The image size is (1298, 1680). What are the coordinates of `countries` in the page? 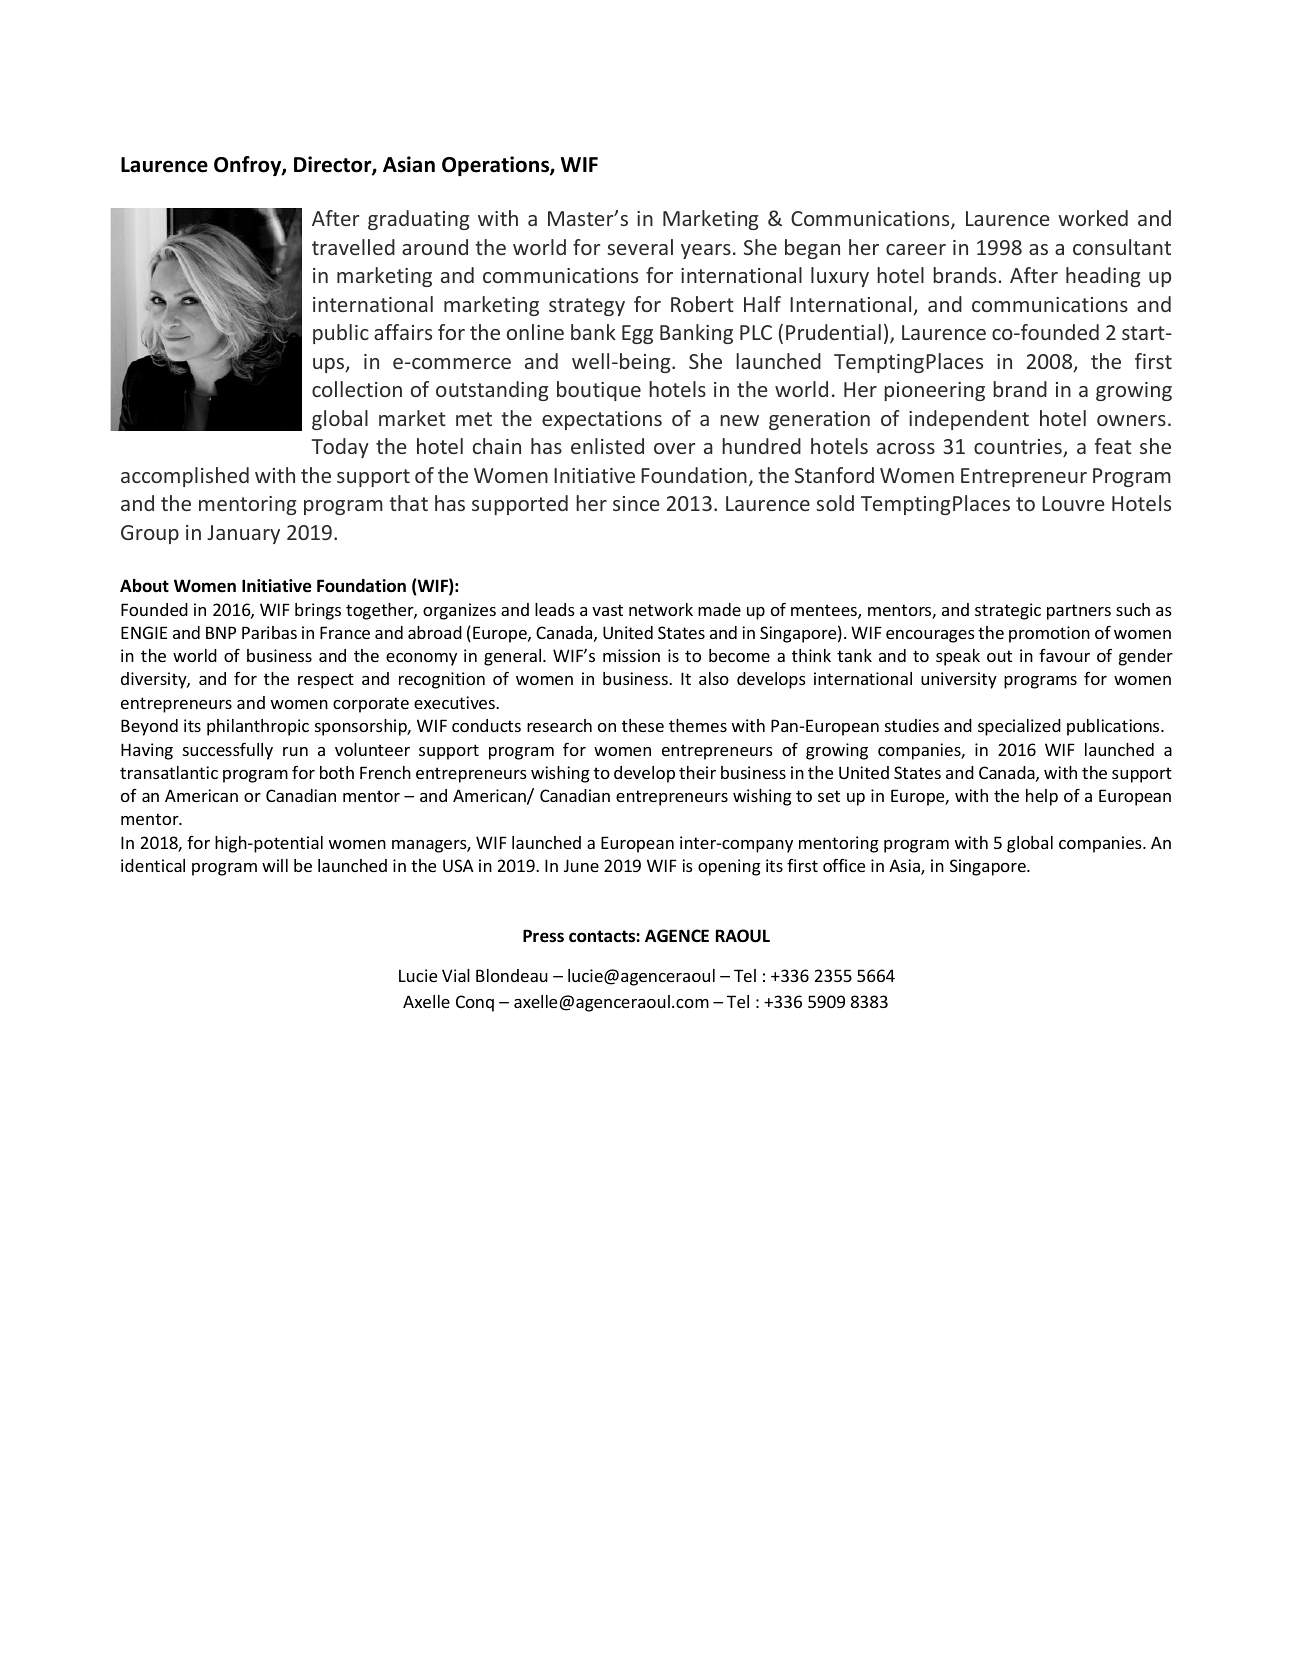 It's located at (1019, 448).
